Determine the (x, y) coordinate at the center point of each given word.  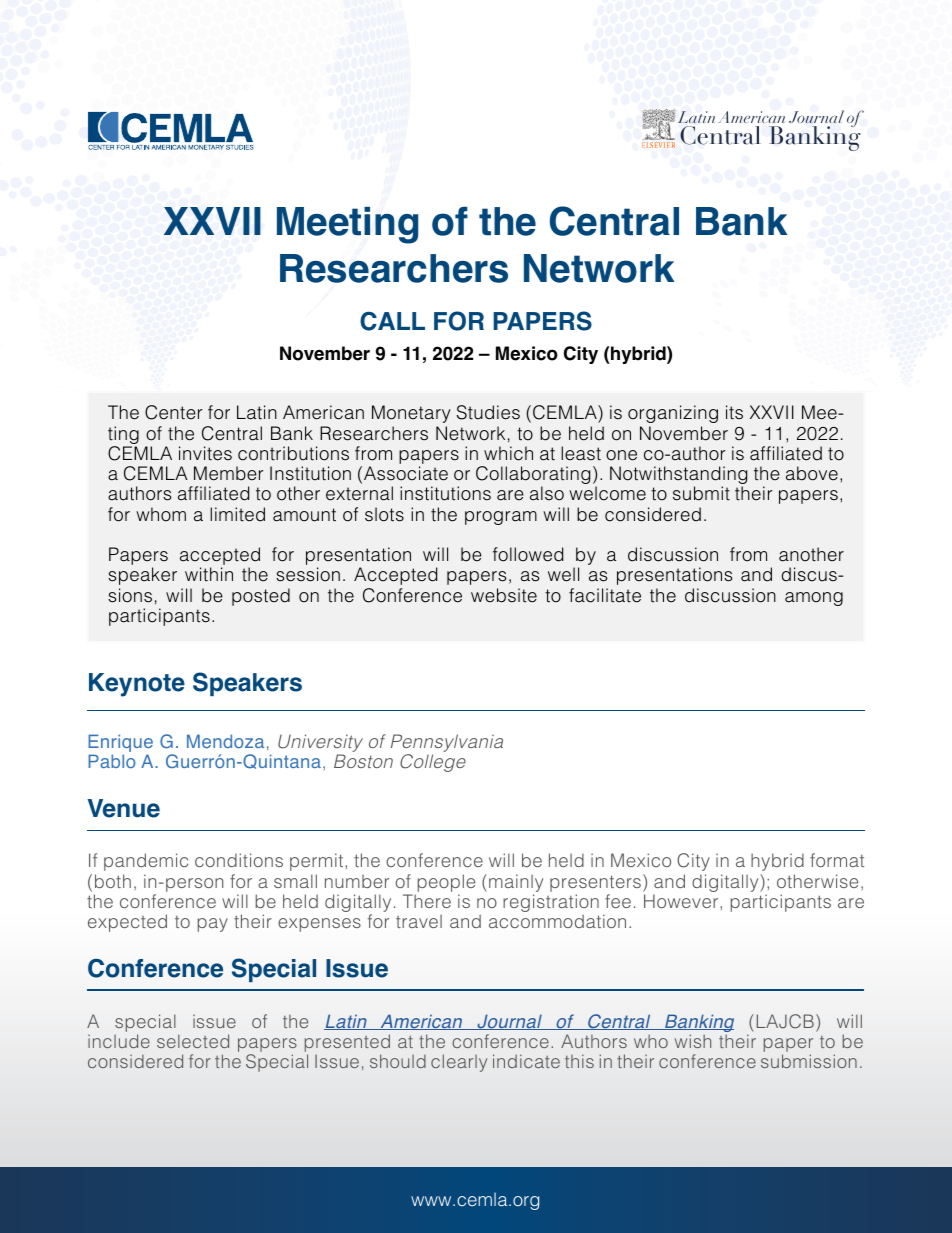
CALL (392, 321)
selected (193, 1041)
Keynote (137, 685)
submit (701, 493)
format (837, 860)
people (446, 883)
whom (161, 514)
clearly (459, 1063)
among (814, 599)
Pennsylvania (447, 744)
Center (173, 412)
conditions (239, 860)
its (734, 412)
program (501, 518)
